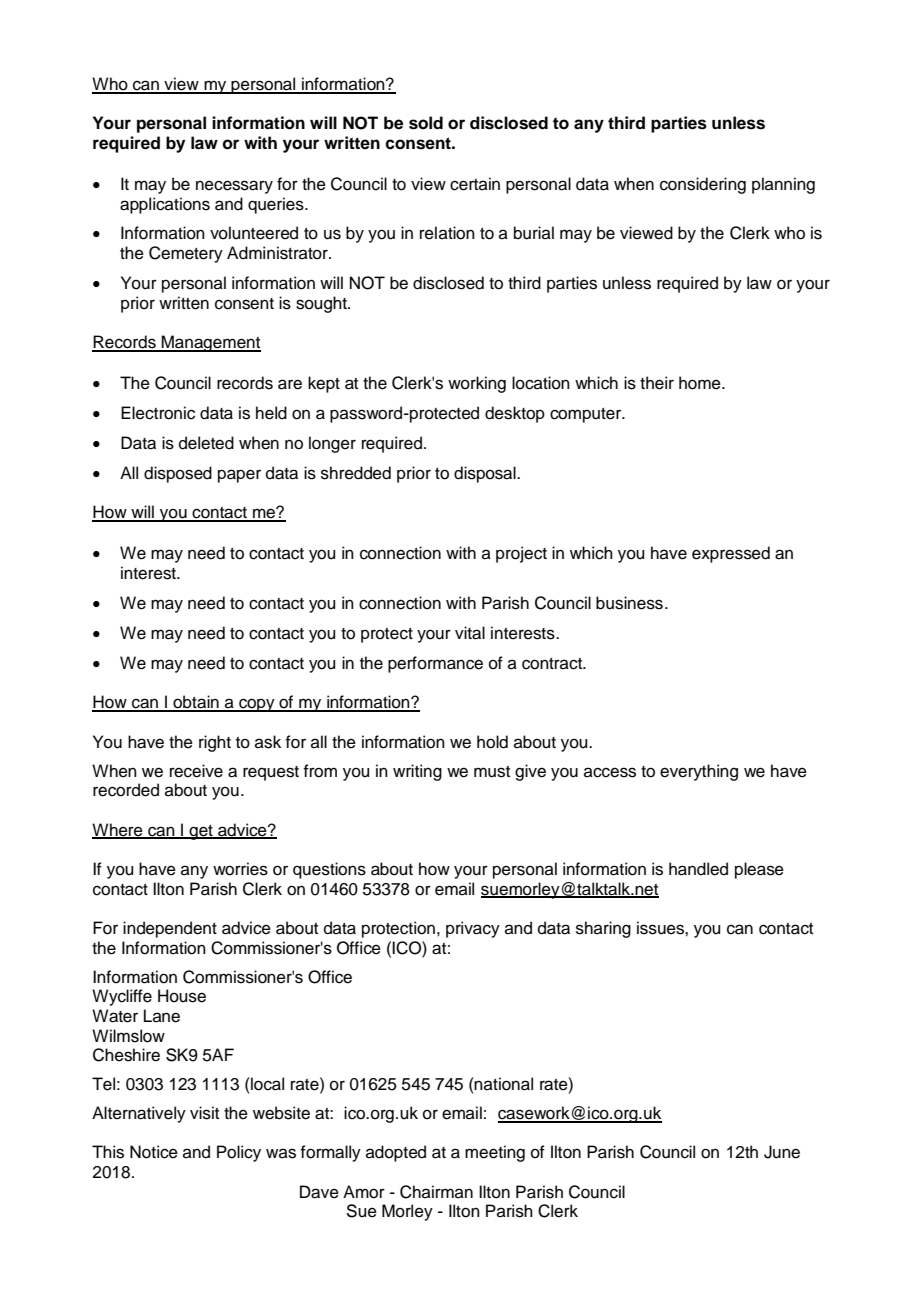 This screenshot has width=924, height=1308. What do you see at coordinates (417, 772) in the screenshot?
I see `writing` at bounding box center [417, 772].
